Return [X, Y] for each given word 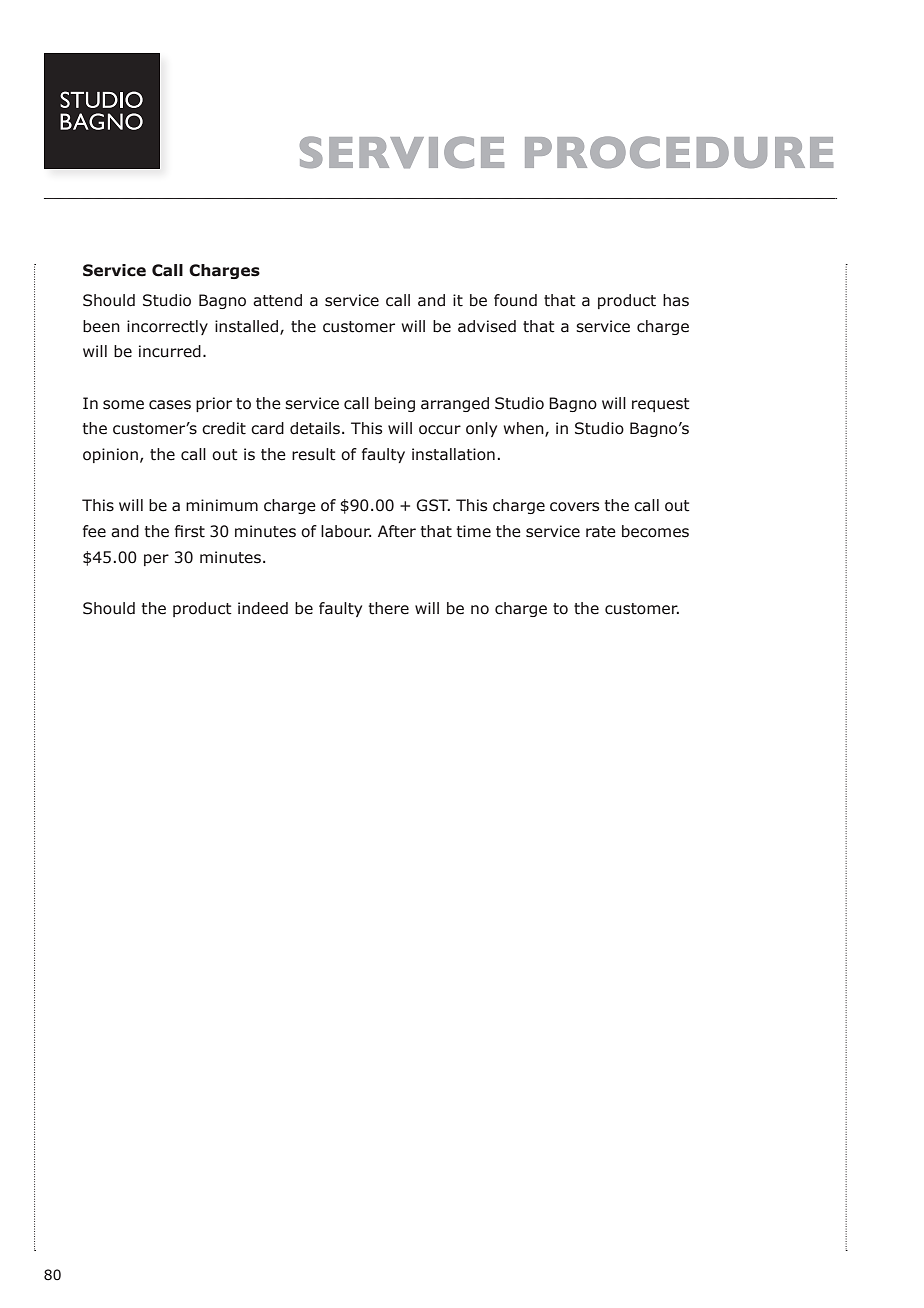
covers [574, 507]
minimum [222, 505]
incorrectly [167, 327]
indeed [263, 608]
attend [277, 300]
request [661, 405]
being [395, 404]
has [676, 300]
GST [433, 505]
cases [170, 405]
